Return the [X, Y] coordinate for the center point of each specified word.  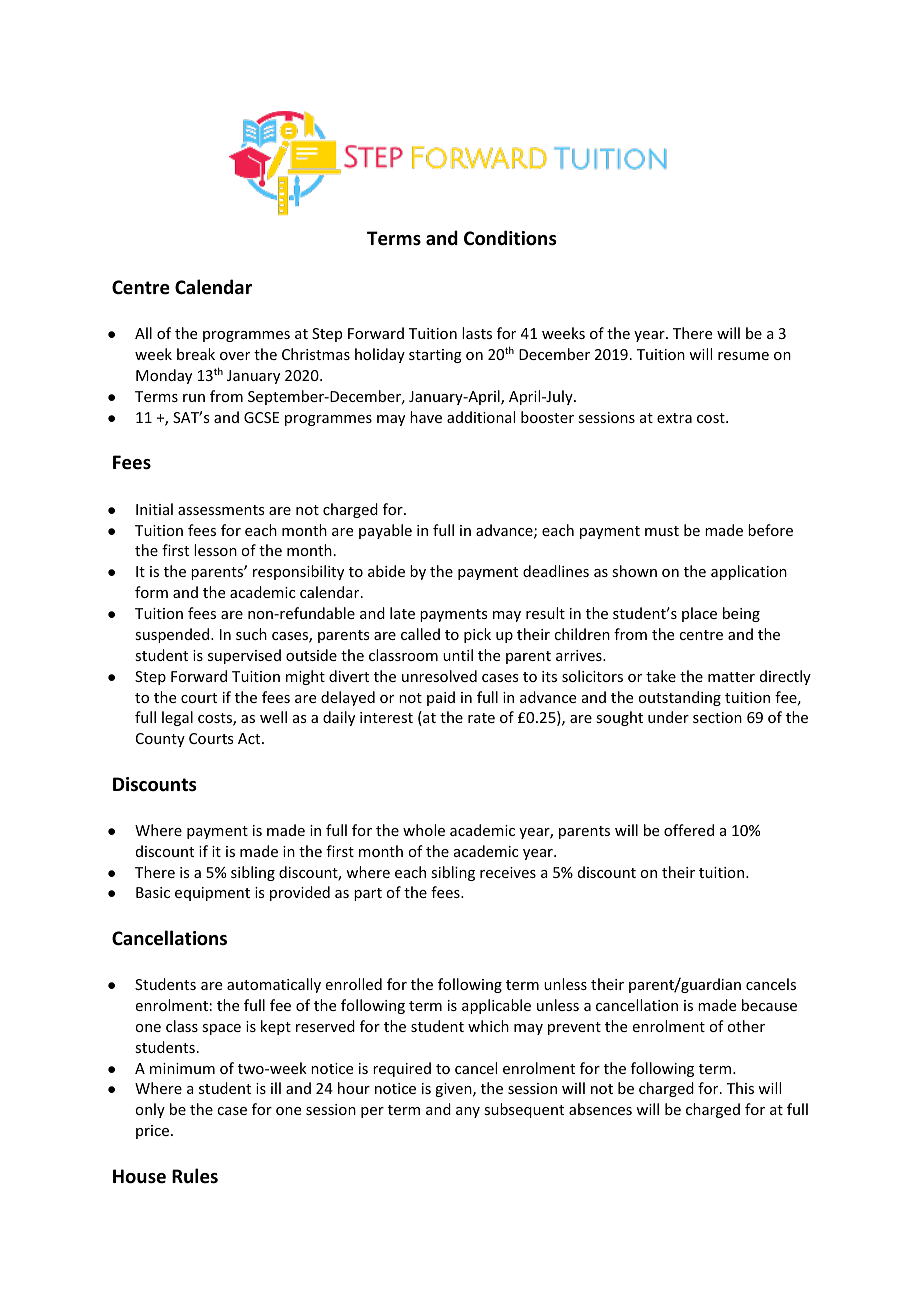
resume [743, 356]
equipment [212, 894]
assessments [221, 510]
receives [508, 872]
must [662, 531]
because [769, 1005]
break [196, 354]
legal [177, 718]
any [468, 1112]
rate [481, 718]
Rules [195, 1176]
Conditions [510, 238]
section [717, 717]
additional [481, 417]
